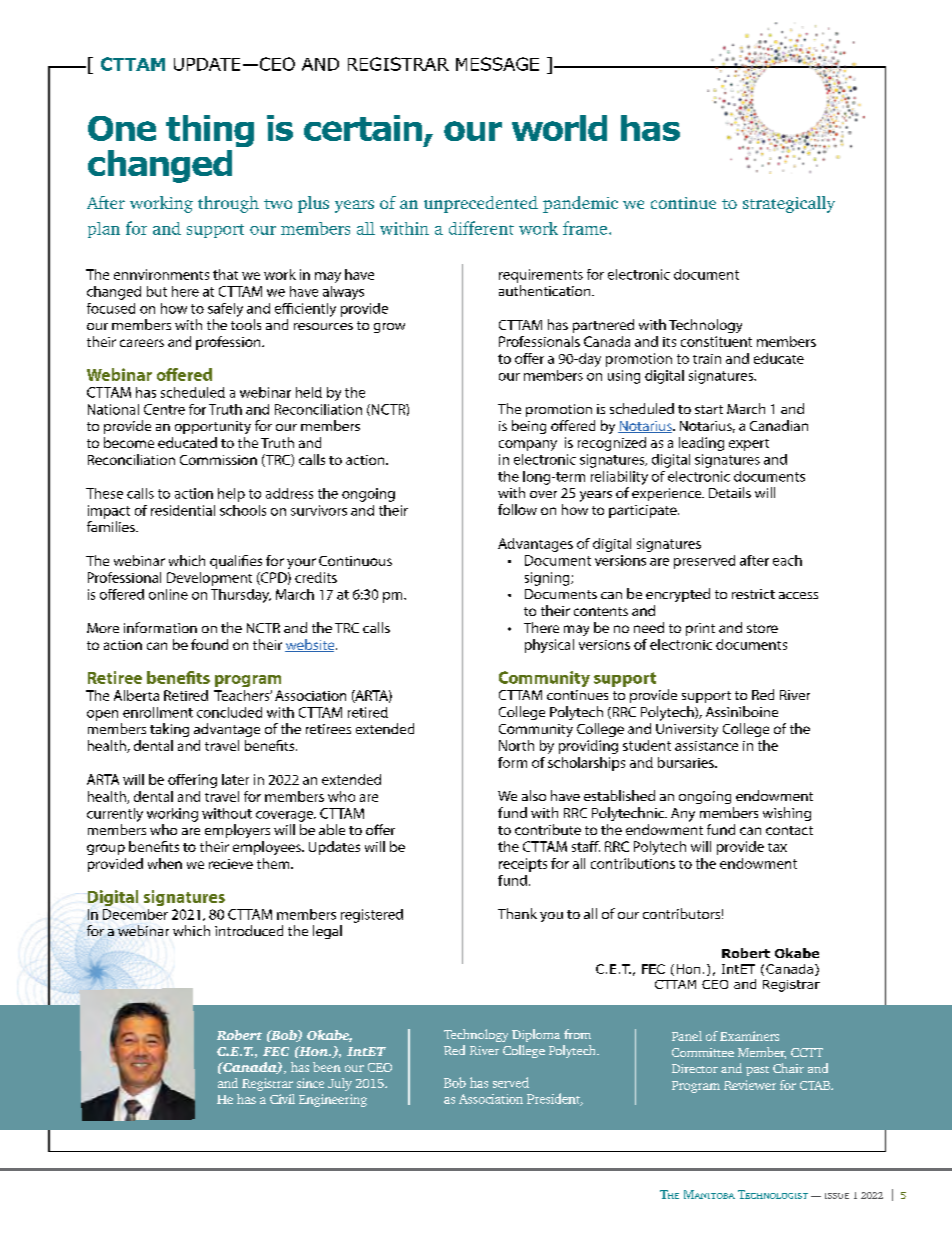  Describe the element at coordinates (282, 1099) in the screenshot. I see `Civil` at that location.
